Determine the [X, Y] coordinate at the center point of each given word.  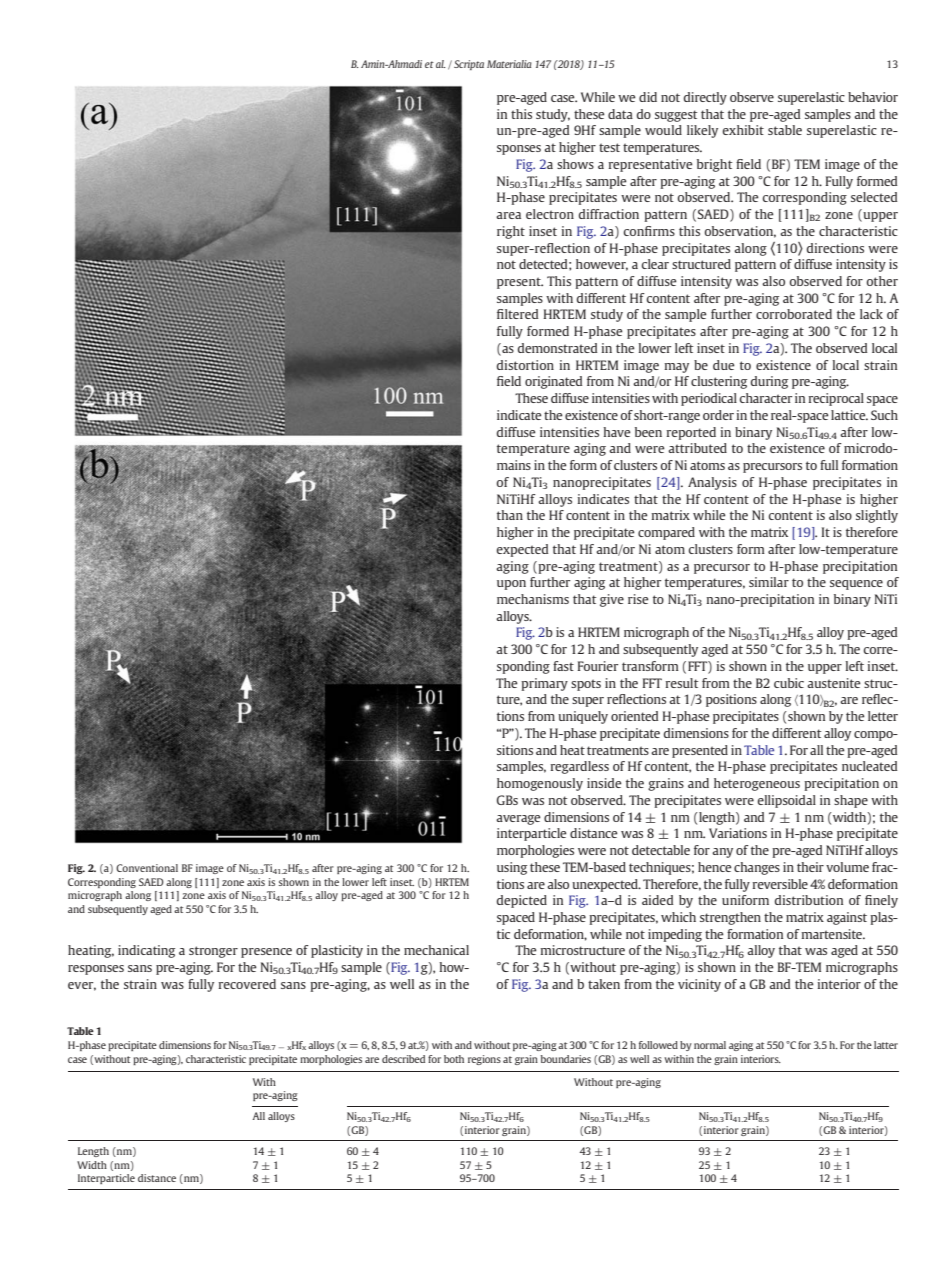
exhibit [743, 130]
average [518, 820]
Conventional [147, 868]
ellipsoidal [786, 801]
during [769, 382]
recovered [247, 984]
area [508, 215]
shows [575, 164]
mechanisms [533, 599]
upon [511, 585]
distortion [525, 365]
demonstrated [557, 348]
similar [769, 582]
